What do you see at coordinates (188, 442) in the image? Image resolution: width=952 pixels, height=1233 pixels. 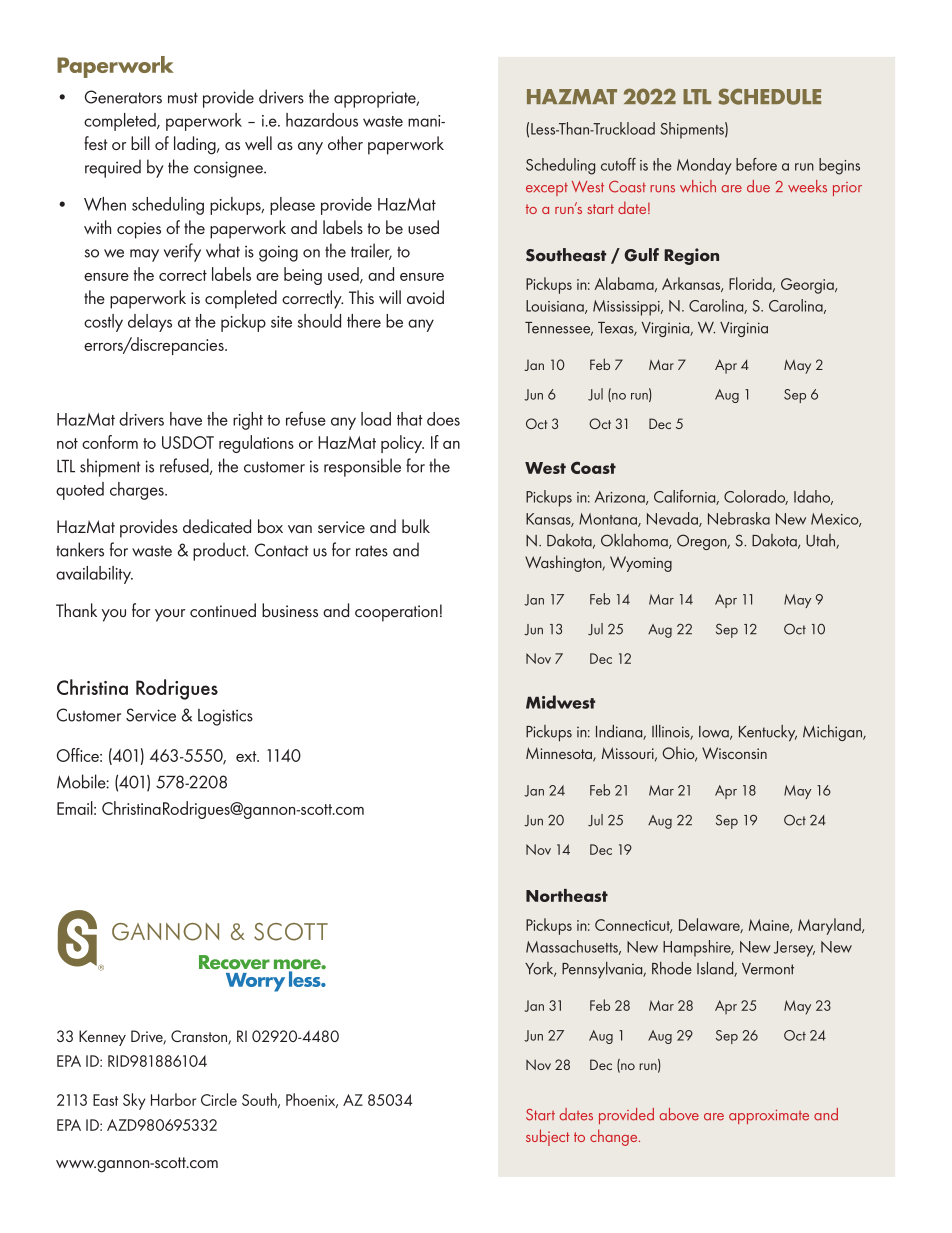 I see `USDOT` at bounding box center [188, 442].
